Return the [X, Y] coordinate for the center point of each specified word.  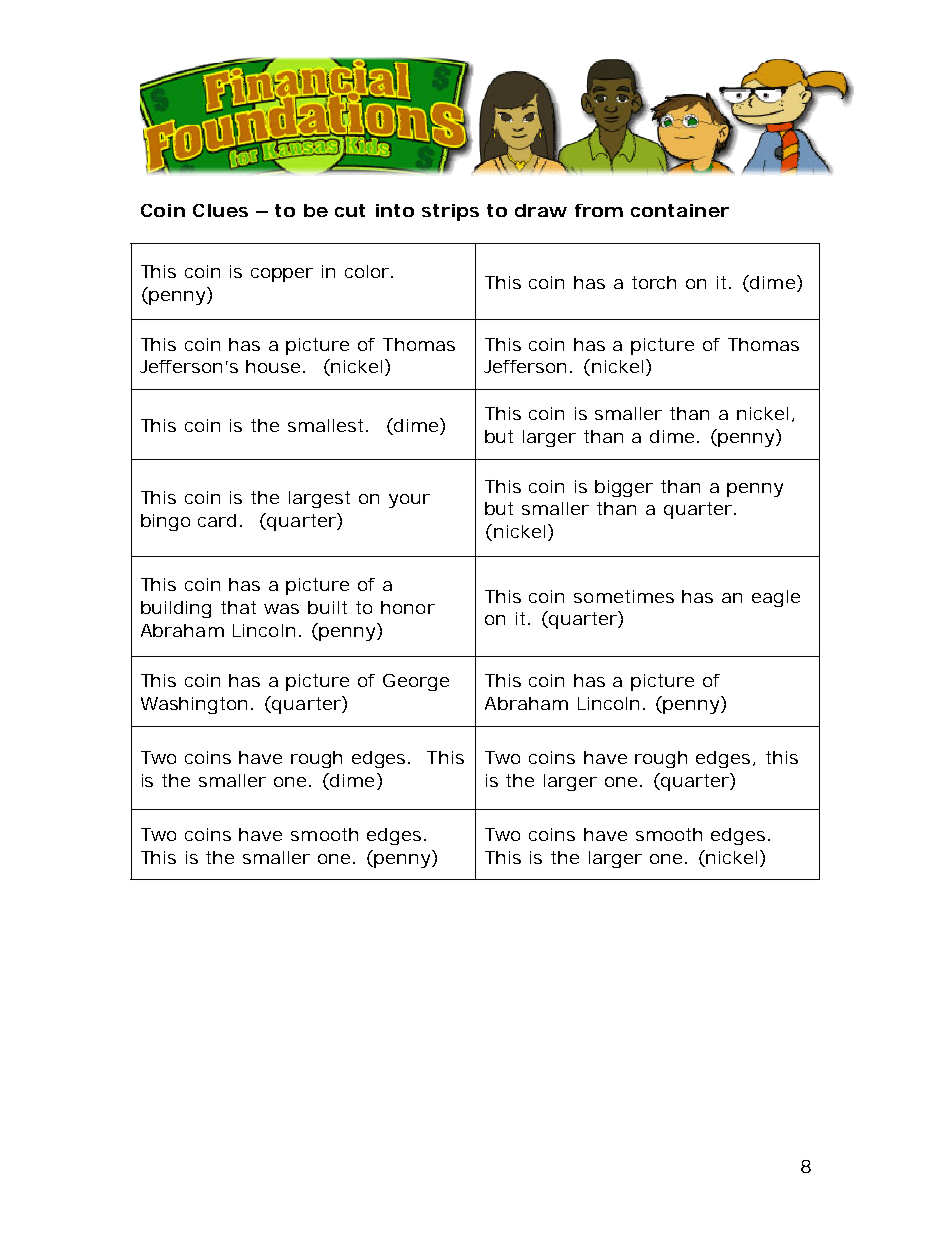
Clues [220, 210]
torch [654, 282]
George [416, 682]
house [273, 366]
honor [408, 607]
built [327, 607]
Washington [194, 705]
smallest [325, 425]
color [367, 271]
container [680, 210]
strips [450, 212]
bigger [624, 488]
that [238, 607]
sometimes [624, 596]
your [409, 501]
